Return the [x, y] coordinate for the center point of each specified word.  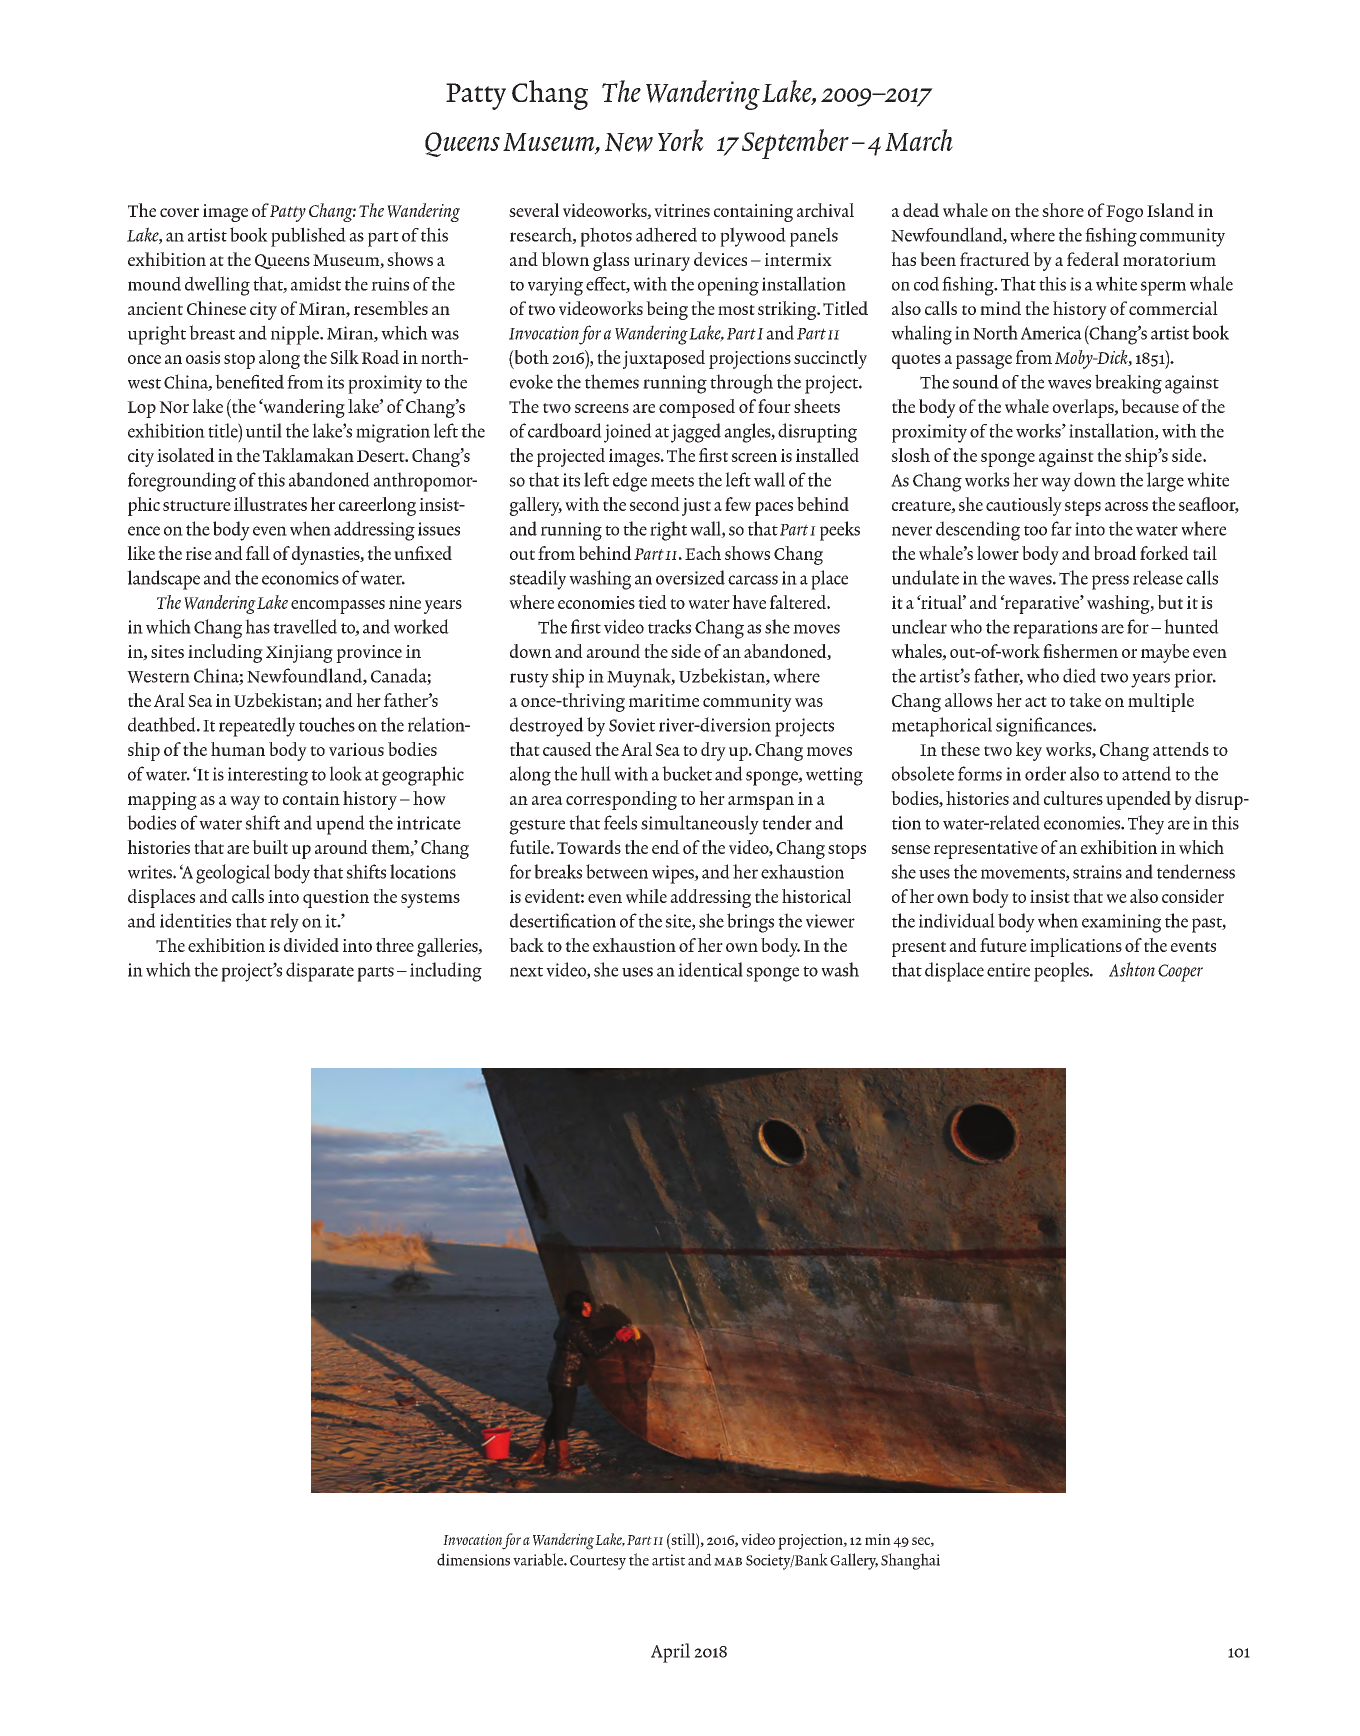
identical [710, 969]
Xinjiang [299, 654]
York [681, 140]
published [308, 237]
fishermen [1080, 651]
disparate [320, 972]
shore [1063, 210]
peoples [1062, 972]
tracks [669, 626]
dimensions [473, 1559]
